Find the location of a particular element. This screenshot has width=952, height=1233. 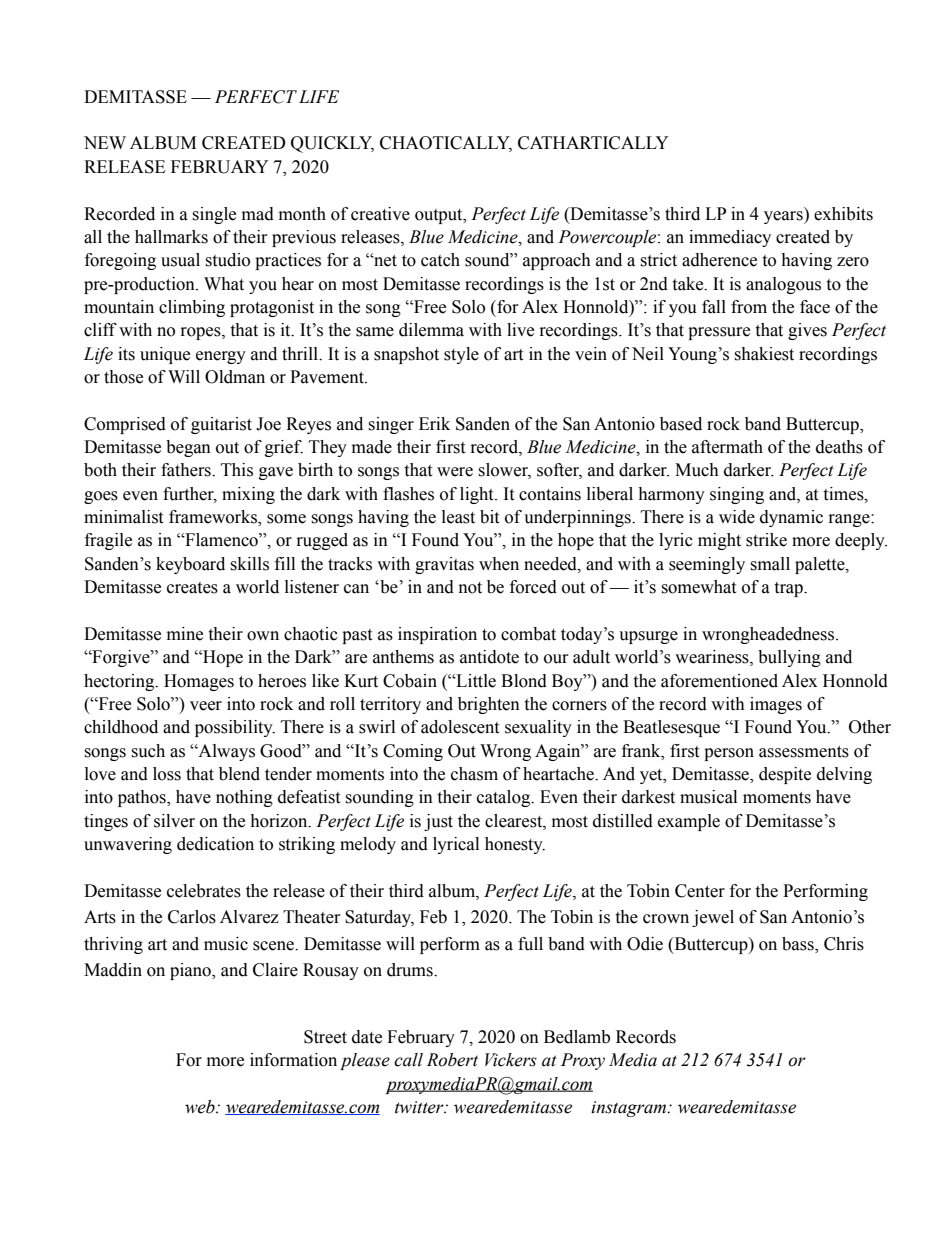

full is located at coordinates (530, 944).
